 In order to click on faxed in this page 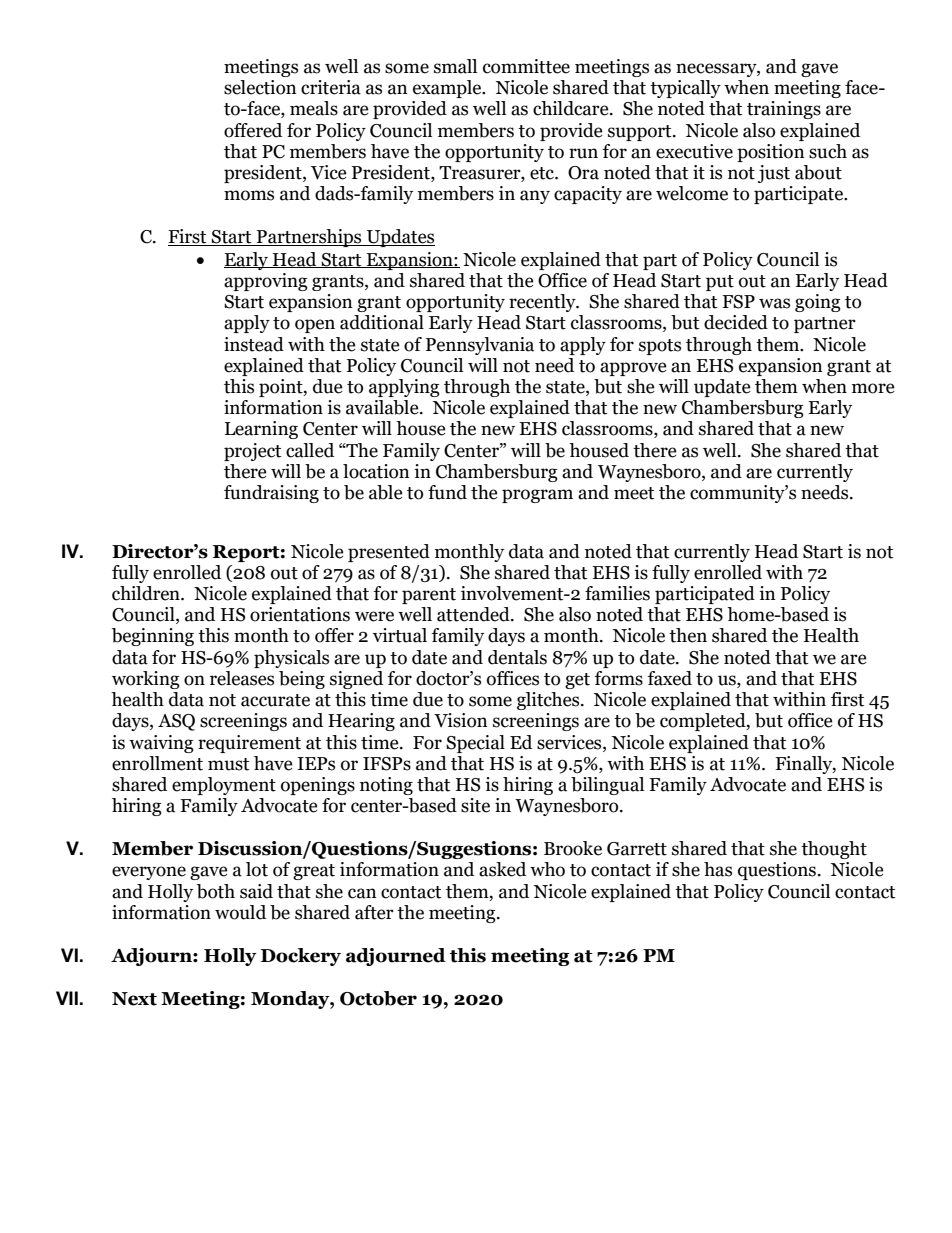, I will do `click(670, 678)`.
